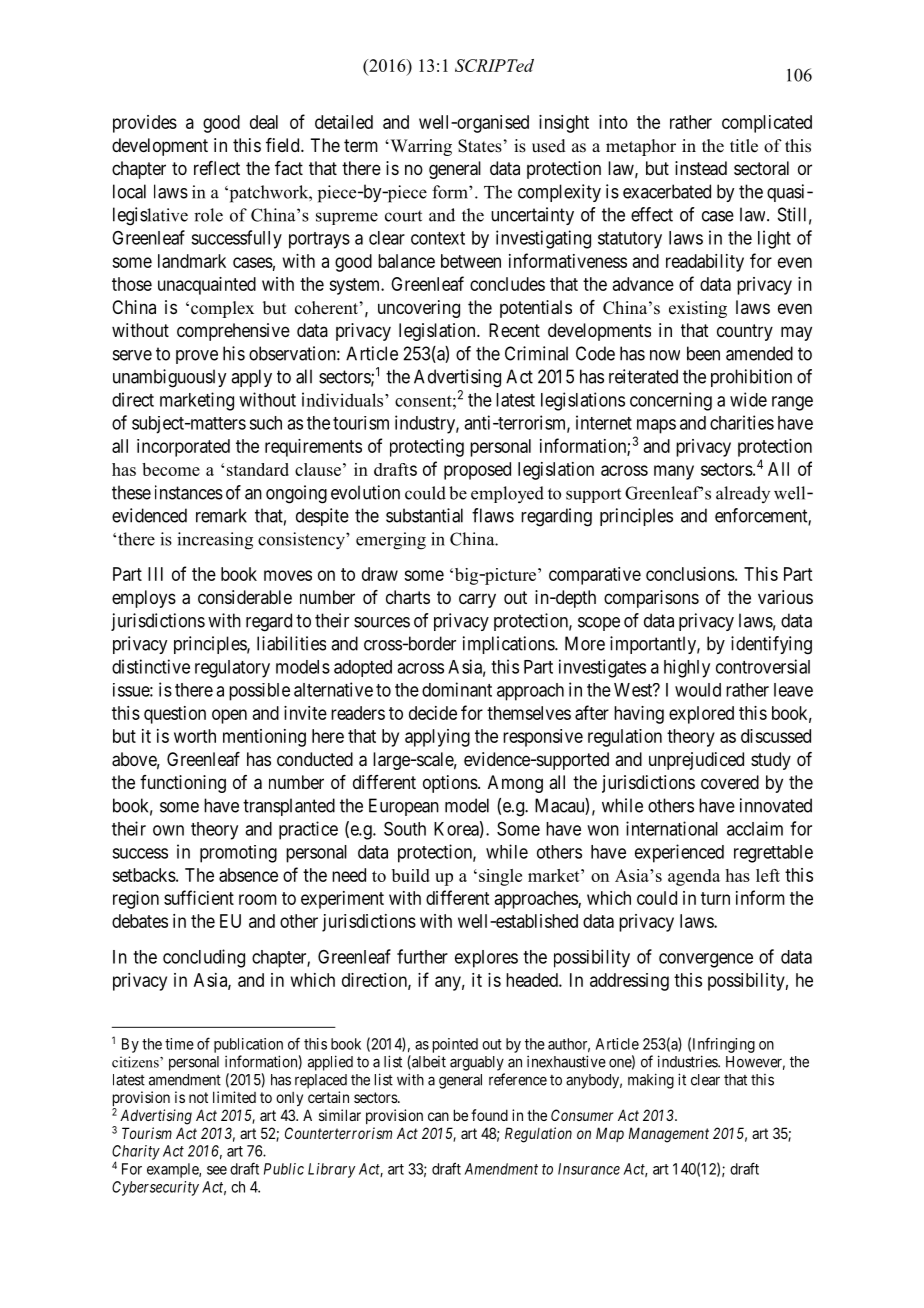  What do you see at coordinates (438, 1116) in the document?
I see `can` at bounding box center [438, 1116].
